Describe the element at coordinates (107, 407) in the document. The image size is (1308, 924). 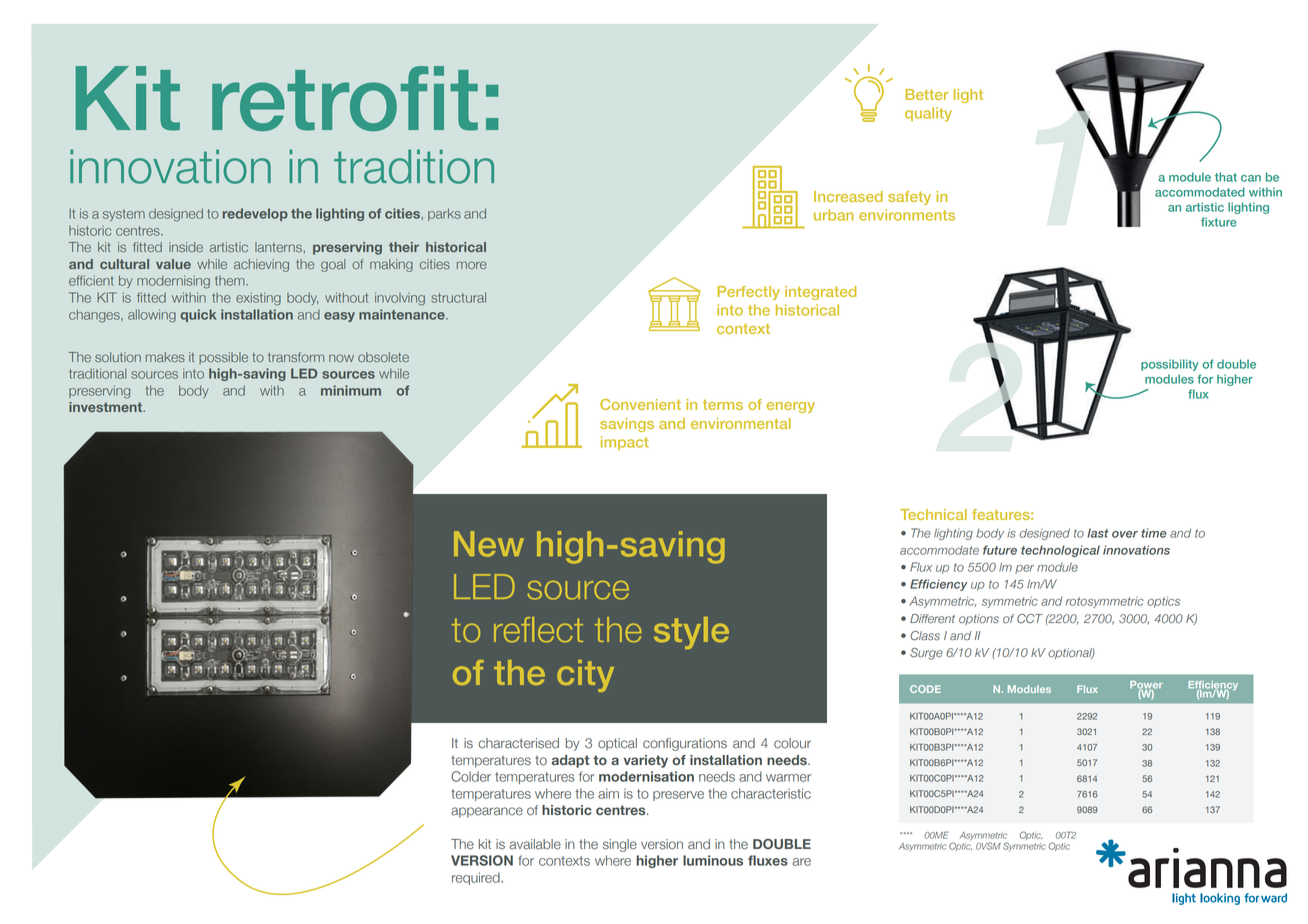
I see `investment` at that location.
